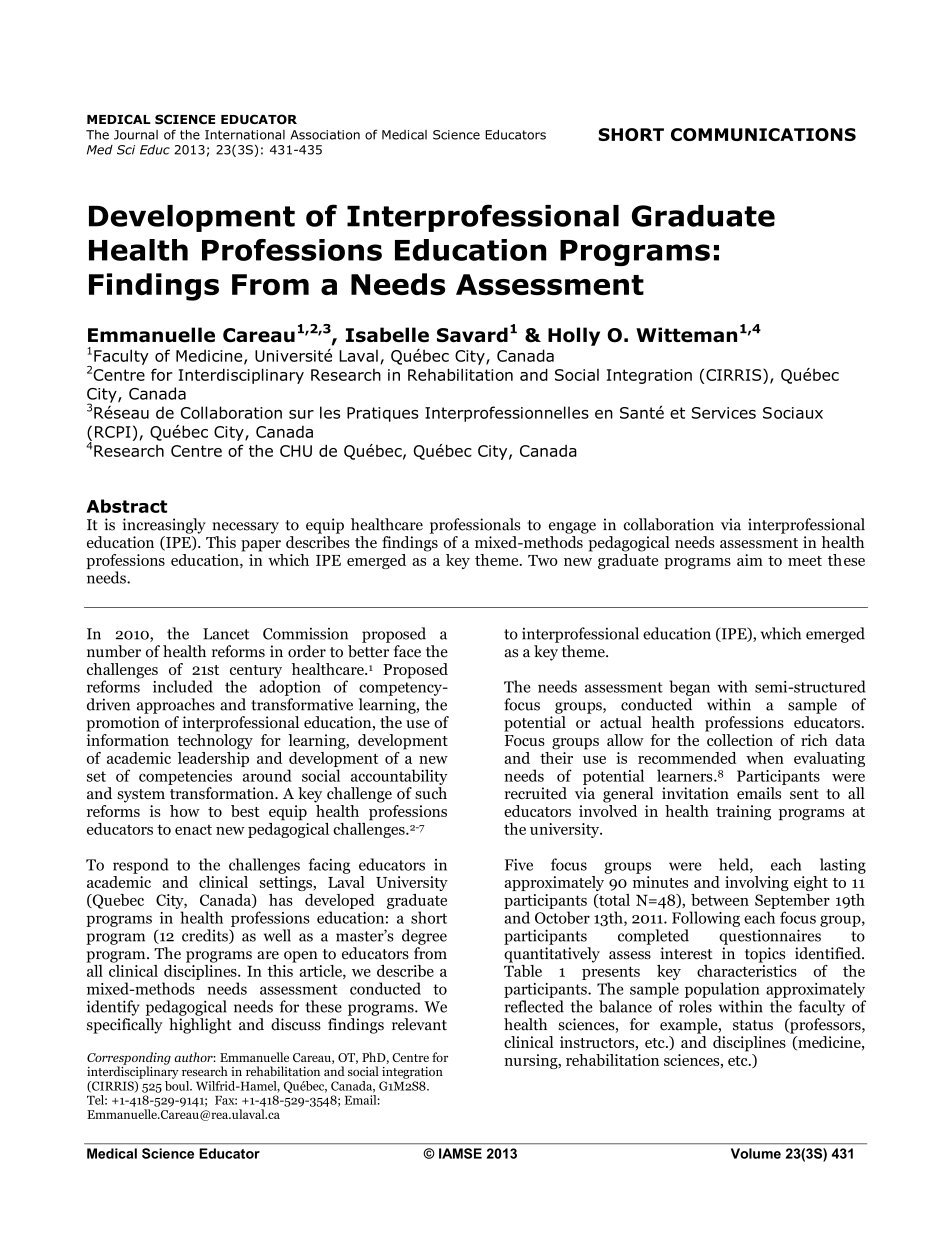 This screenshot has width=952, height=1236. Describe the element at coordinates (325, 135) in the screenshot. I see `Association` at that location.
